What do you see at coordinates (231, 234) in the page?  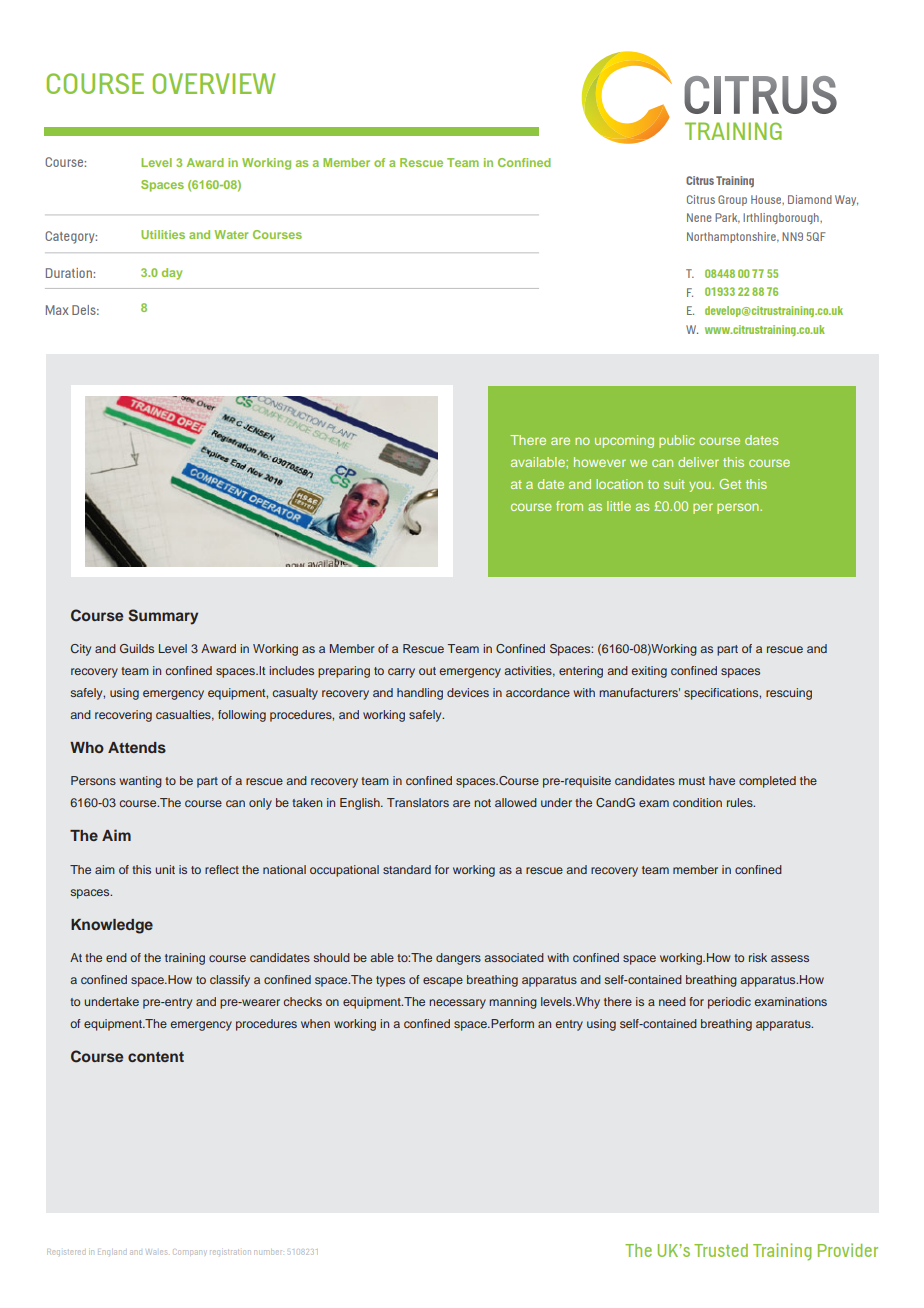 I see `Water` at bounding box center [231, 234].
